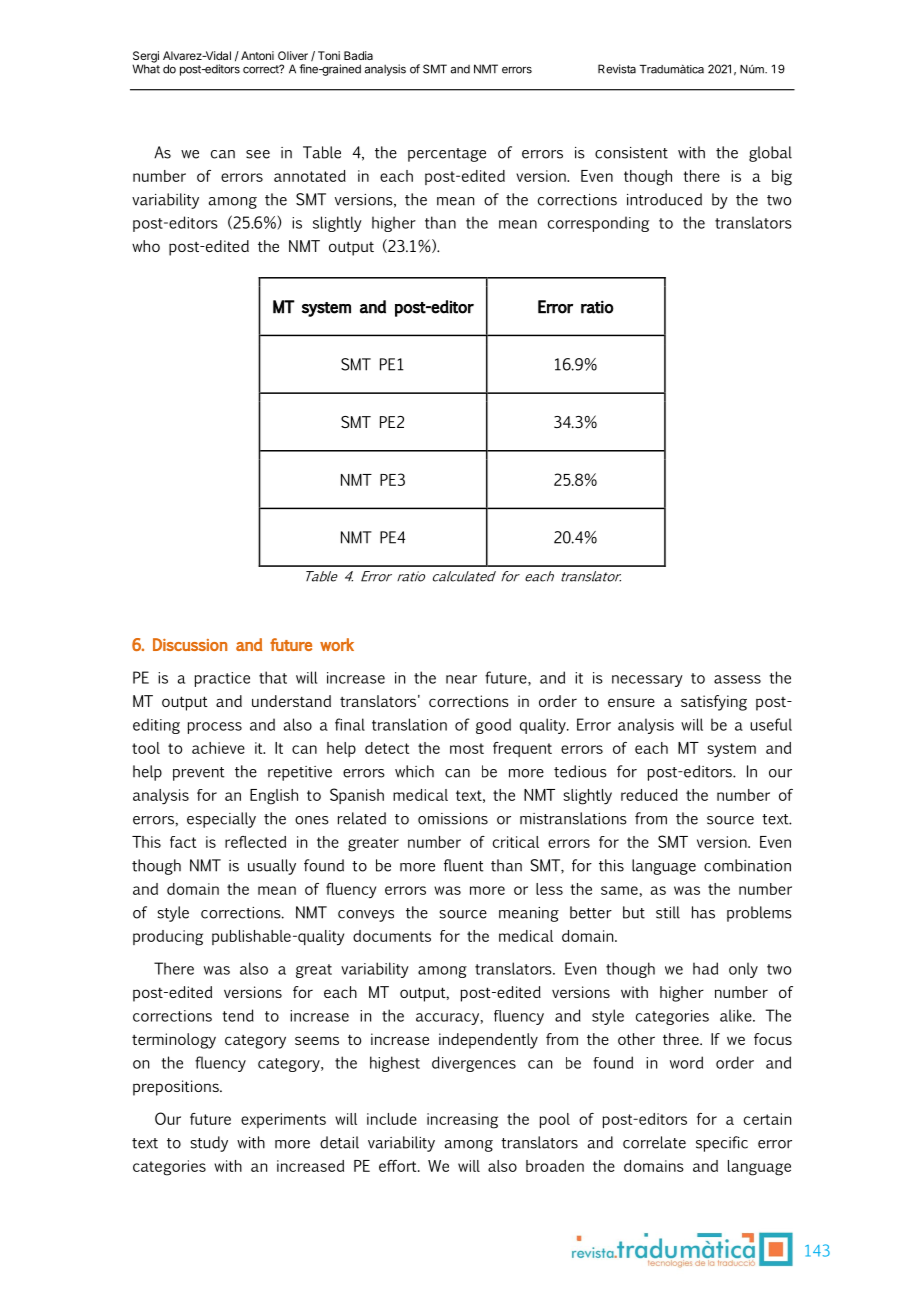 The height and width of the document is (1309, 924). What do you see at coordinates (146, 246) in the document?
I see `who` at bounding box center [146, 246].
